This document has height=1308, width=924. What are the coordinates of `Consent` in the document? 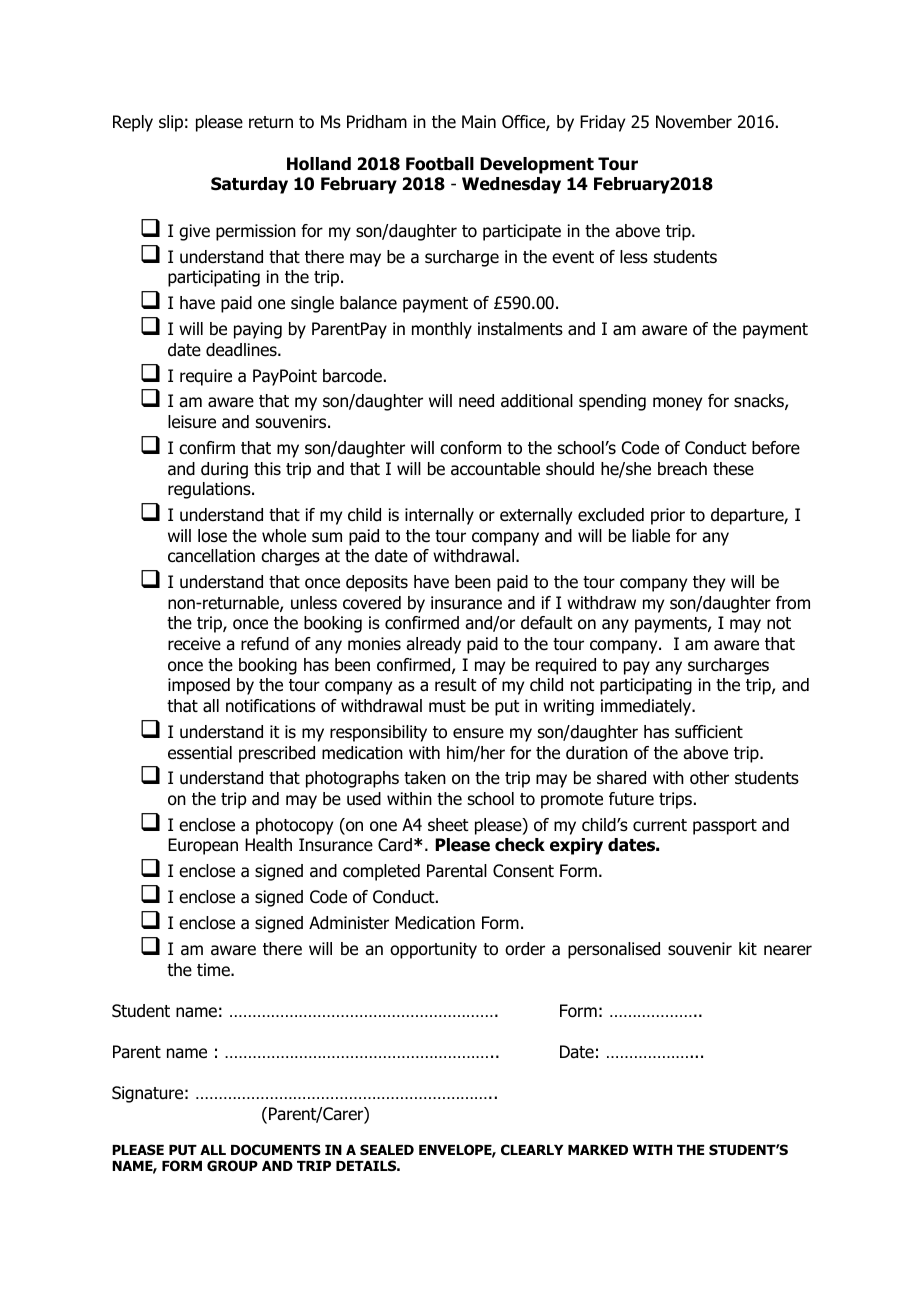 It's located at (523, 871).
